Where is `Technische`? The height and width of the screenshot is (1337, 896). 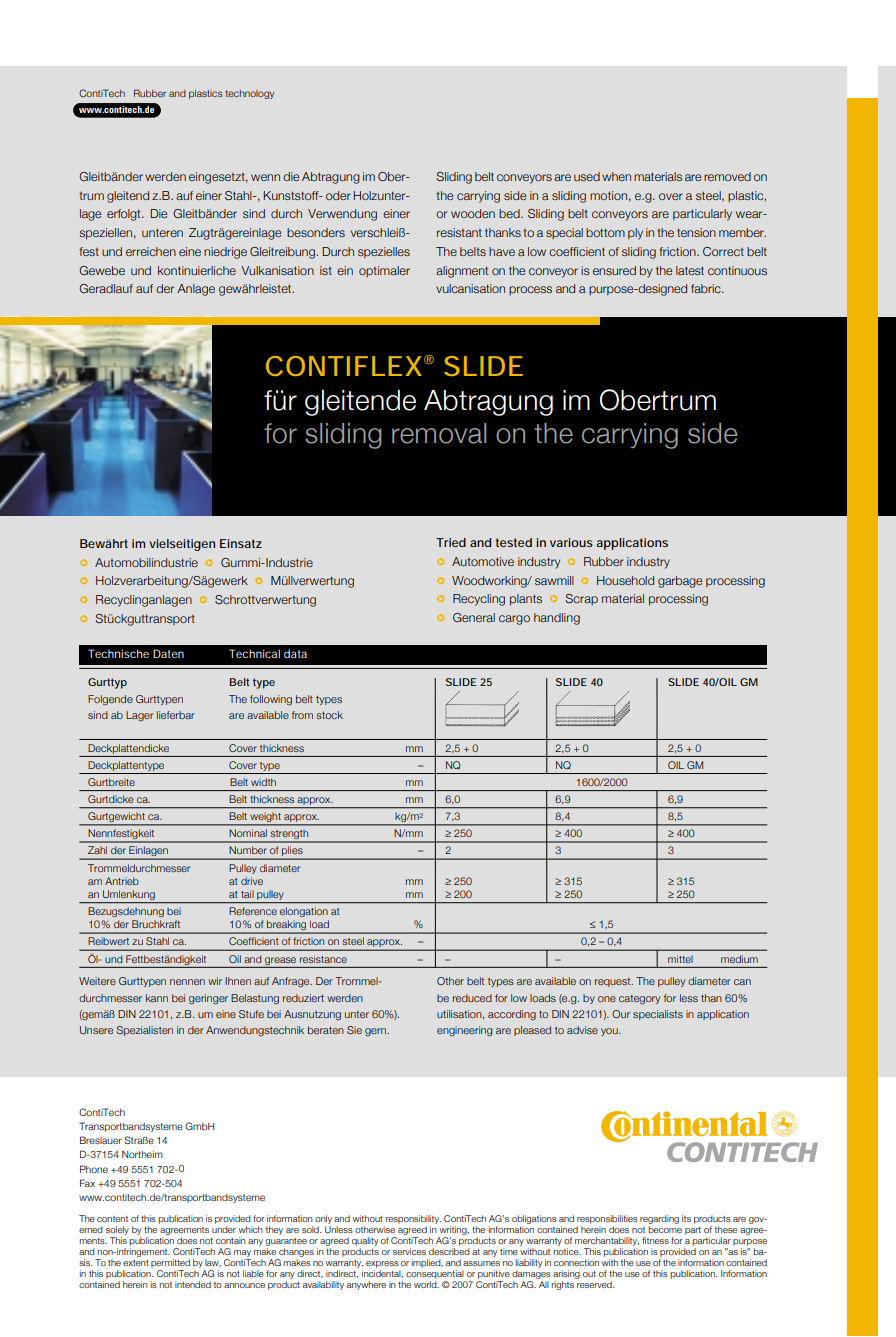 Technische is located at coordinates (118, 653).
